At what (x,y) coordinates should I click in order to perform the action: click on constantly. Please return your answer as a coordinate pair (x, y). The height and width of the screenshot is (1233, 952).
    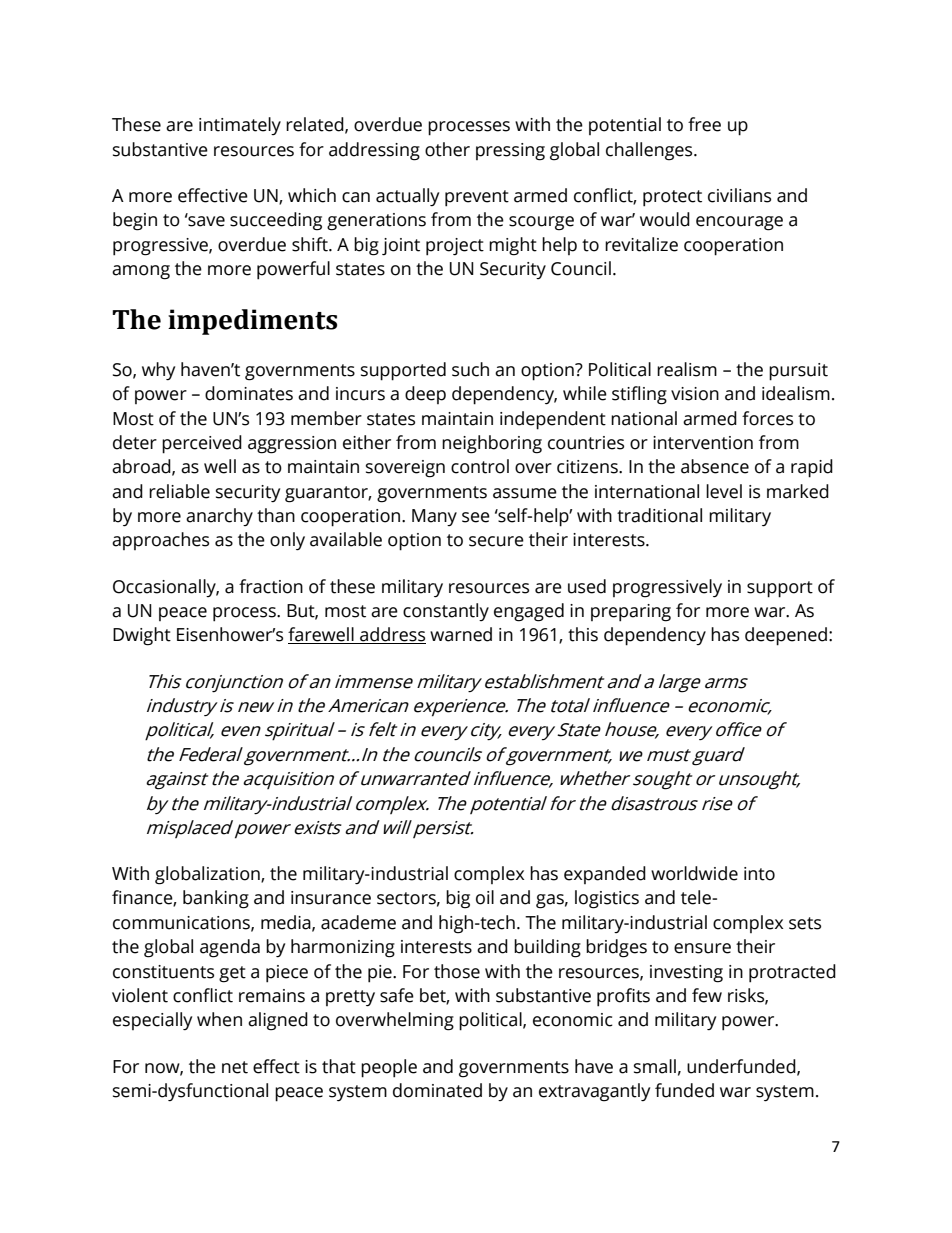
    Looking at the image, I should click on (446, 612).
